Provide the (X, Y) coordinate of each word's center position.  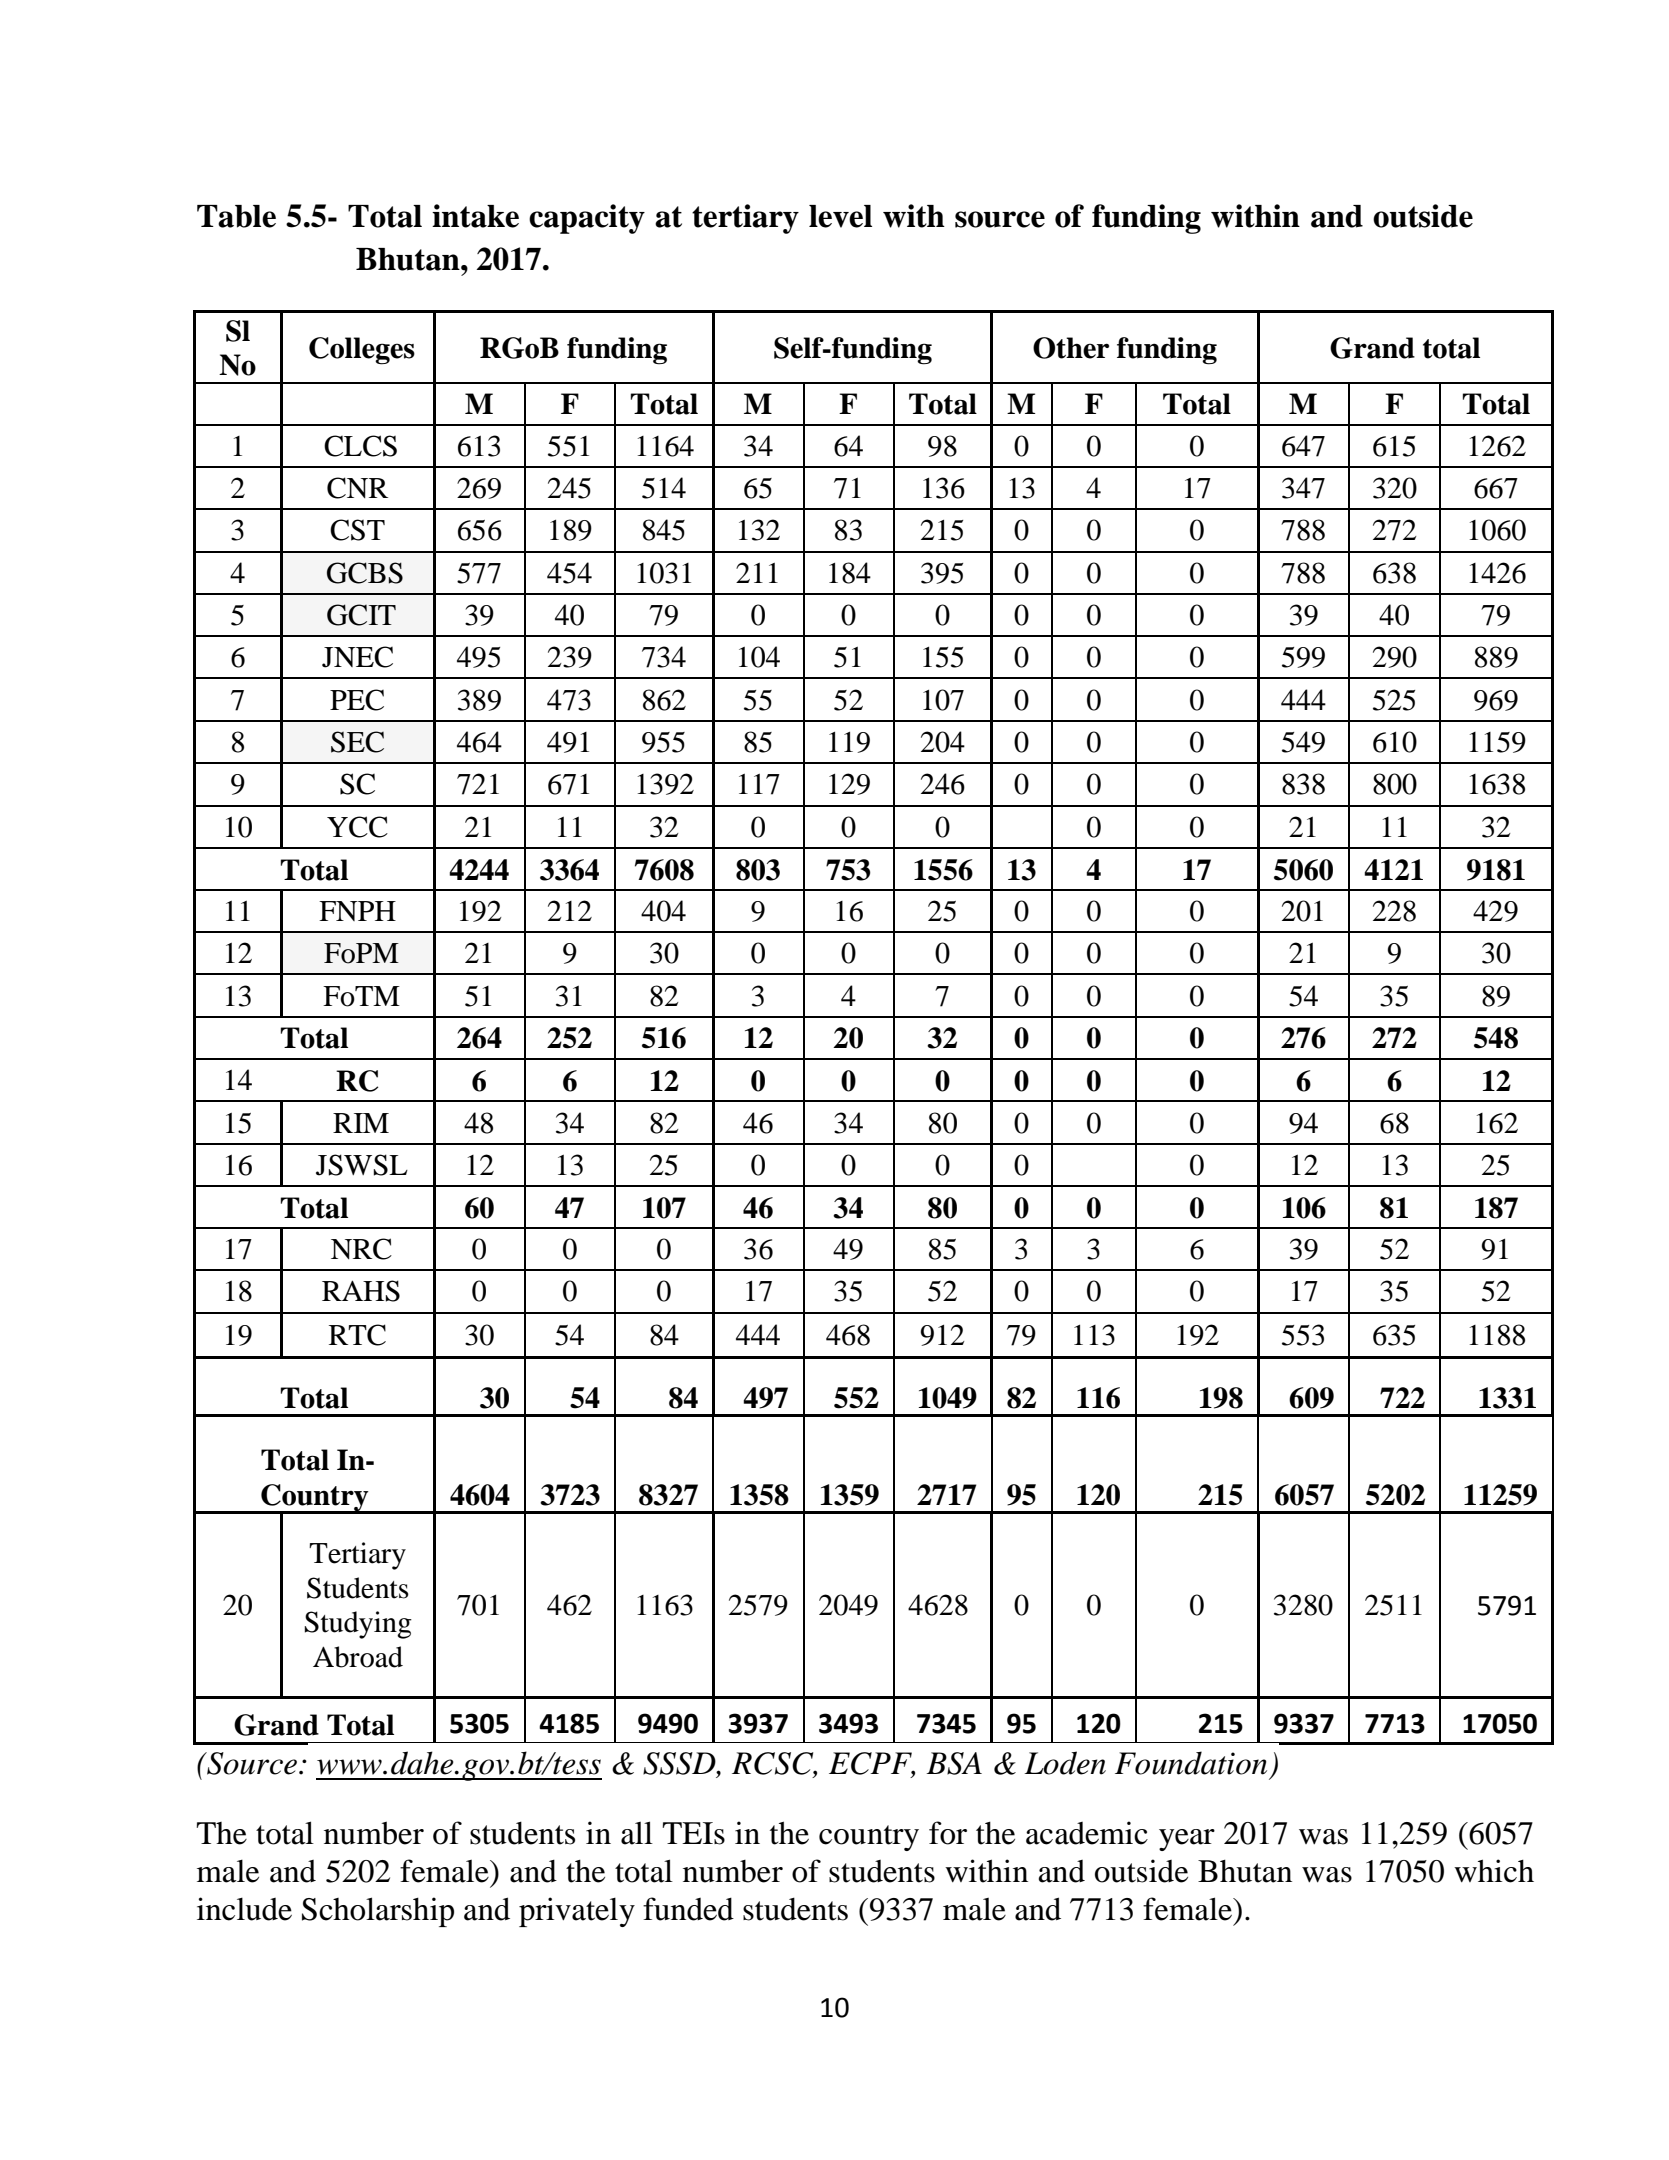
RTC (357, 1335)
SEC (357, 742)
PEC (357, 700)
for (948, 1833)
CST (357, 530)
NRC (361, 1249)
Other (1071, 348)
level (840, 216)
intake (475, 216)
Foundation (1191, 1763)
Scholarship (378, 1912)
